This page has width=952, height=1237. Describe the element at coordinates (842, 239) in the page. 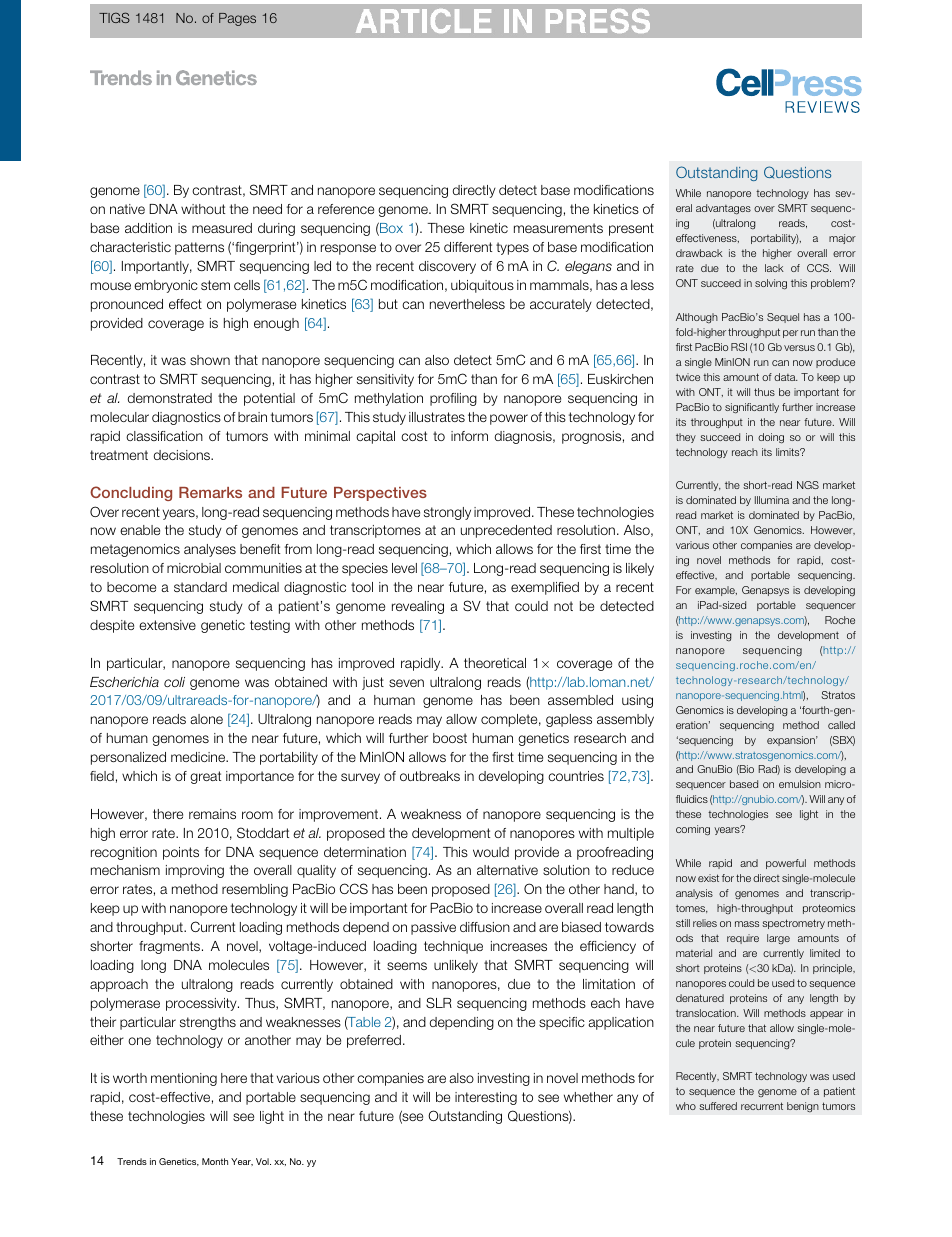

I see `major` at that location.
